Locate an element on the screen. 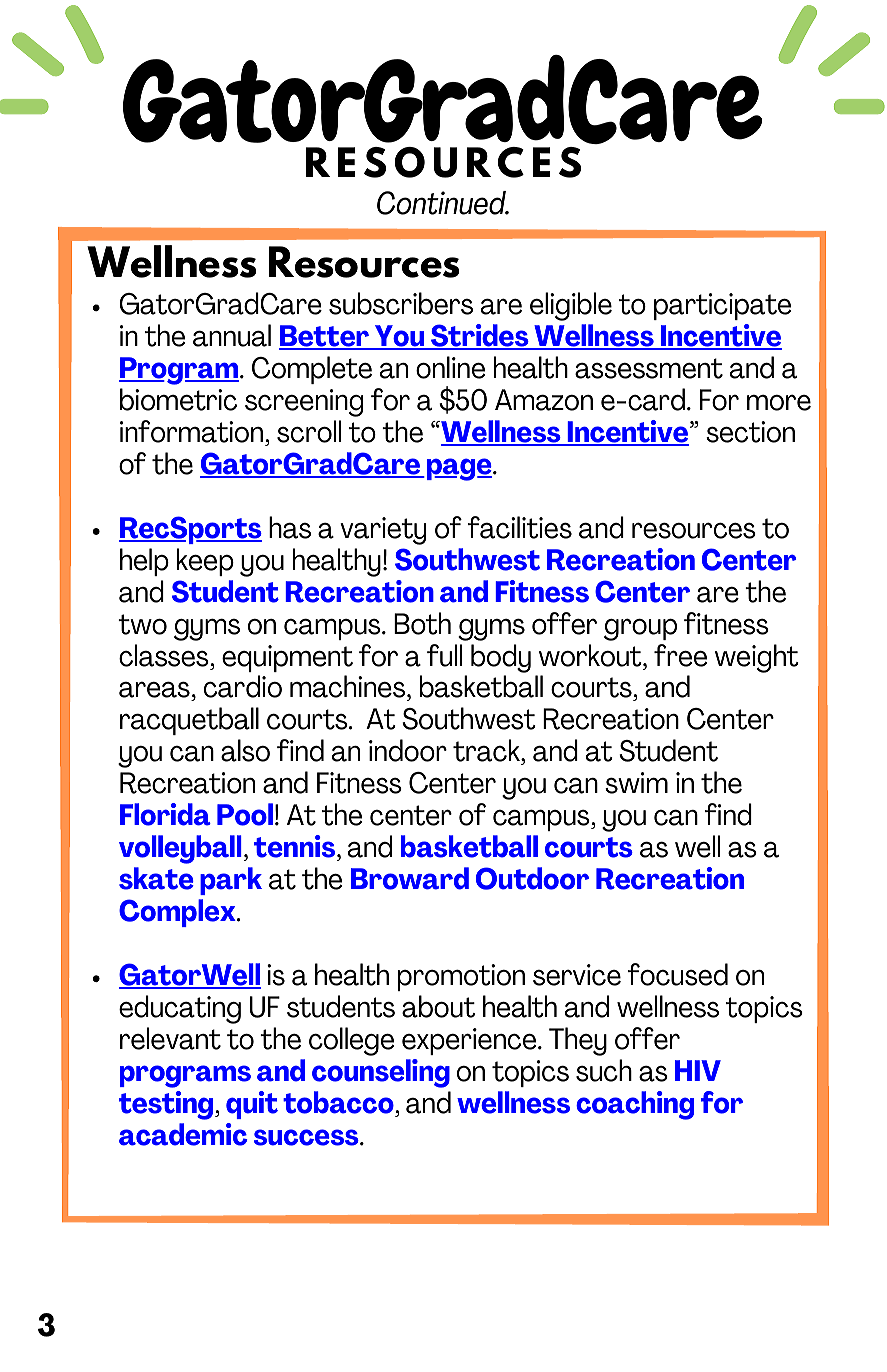 The width and height of the screenshot is (887, 1372). Continued is located at coordinates (442, 203).
